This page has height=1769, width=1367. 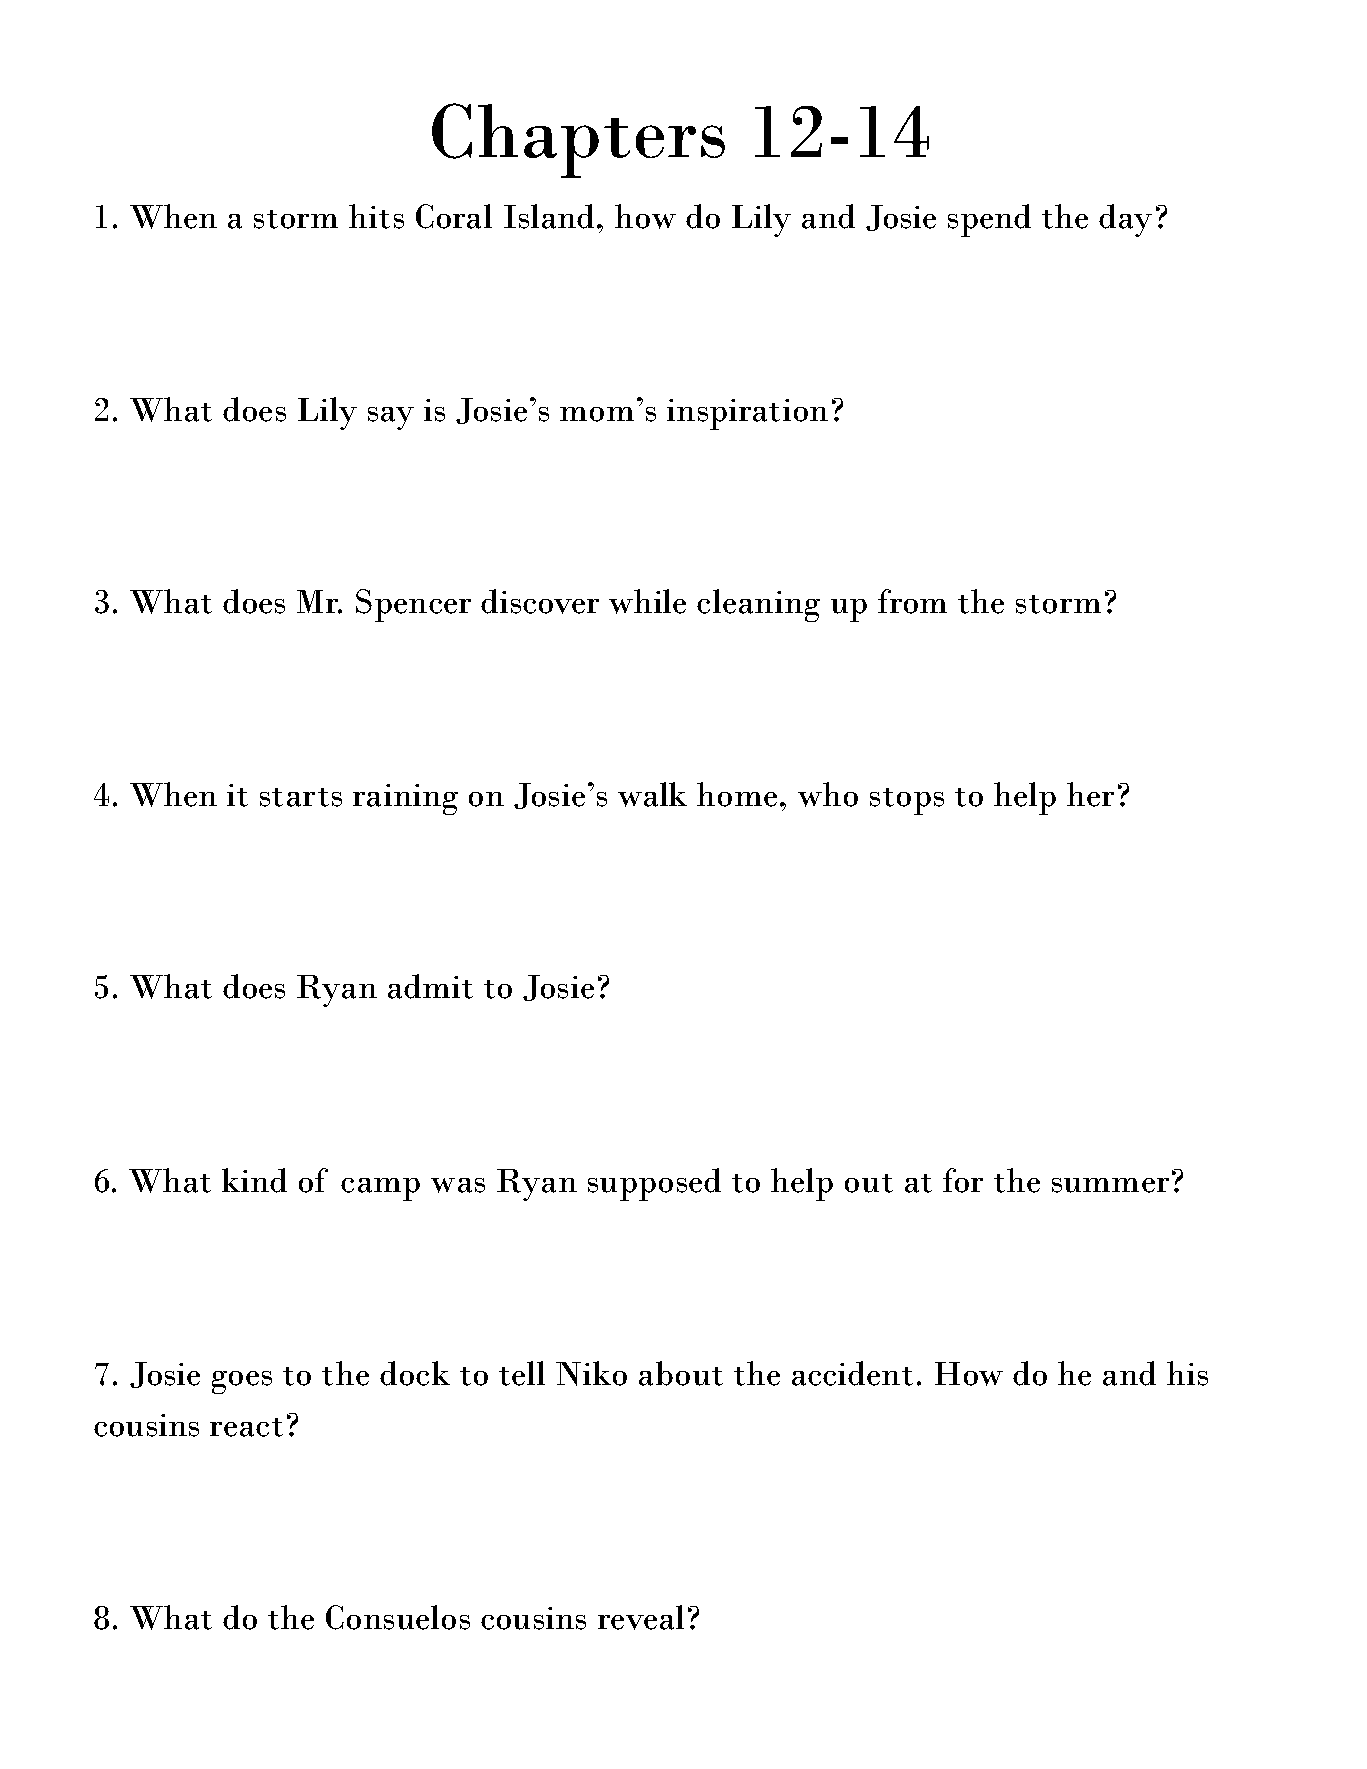 What do you see at coordinates (1110, 1185) in the page?
I see `summer` at bounding box center [1110, 1185].
